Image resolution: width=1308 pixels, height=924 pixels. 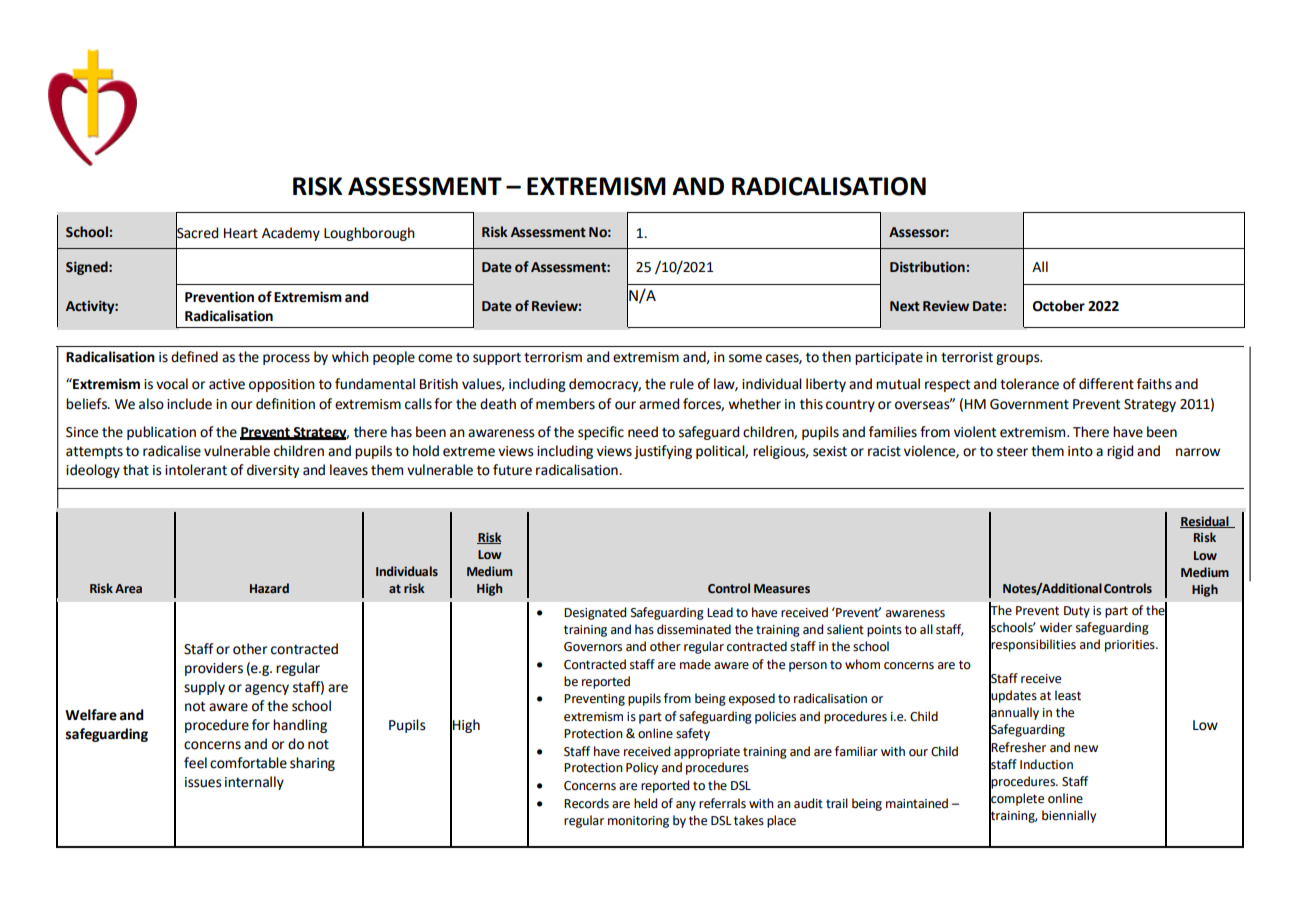 I want to click on held, so click(x=645, y=803).
